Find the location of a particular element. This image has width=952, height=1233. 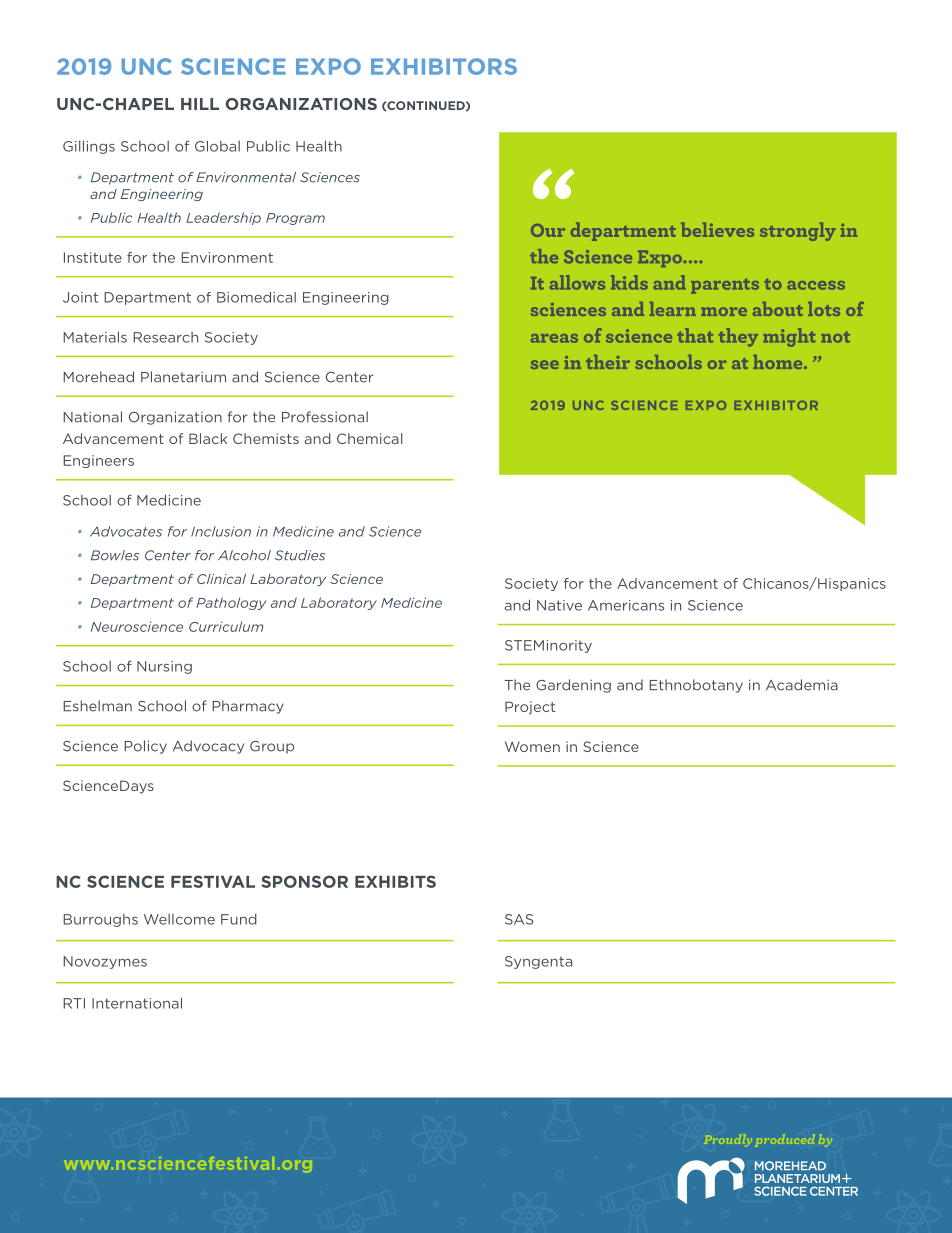

Wellcome is located at coordinates (179, 919).
